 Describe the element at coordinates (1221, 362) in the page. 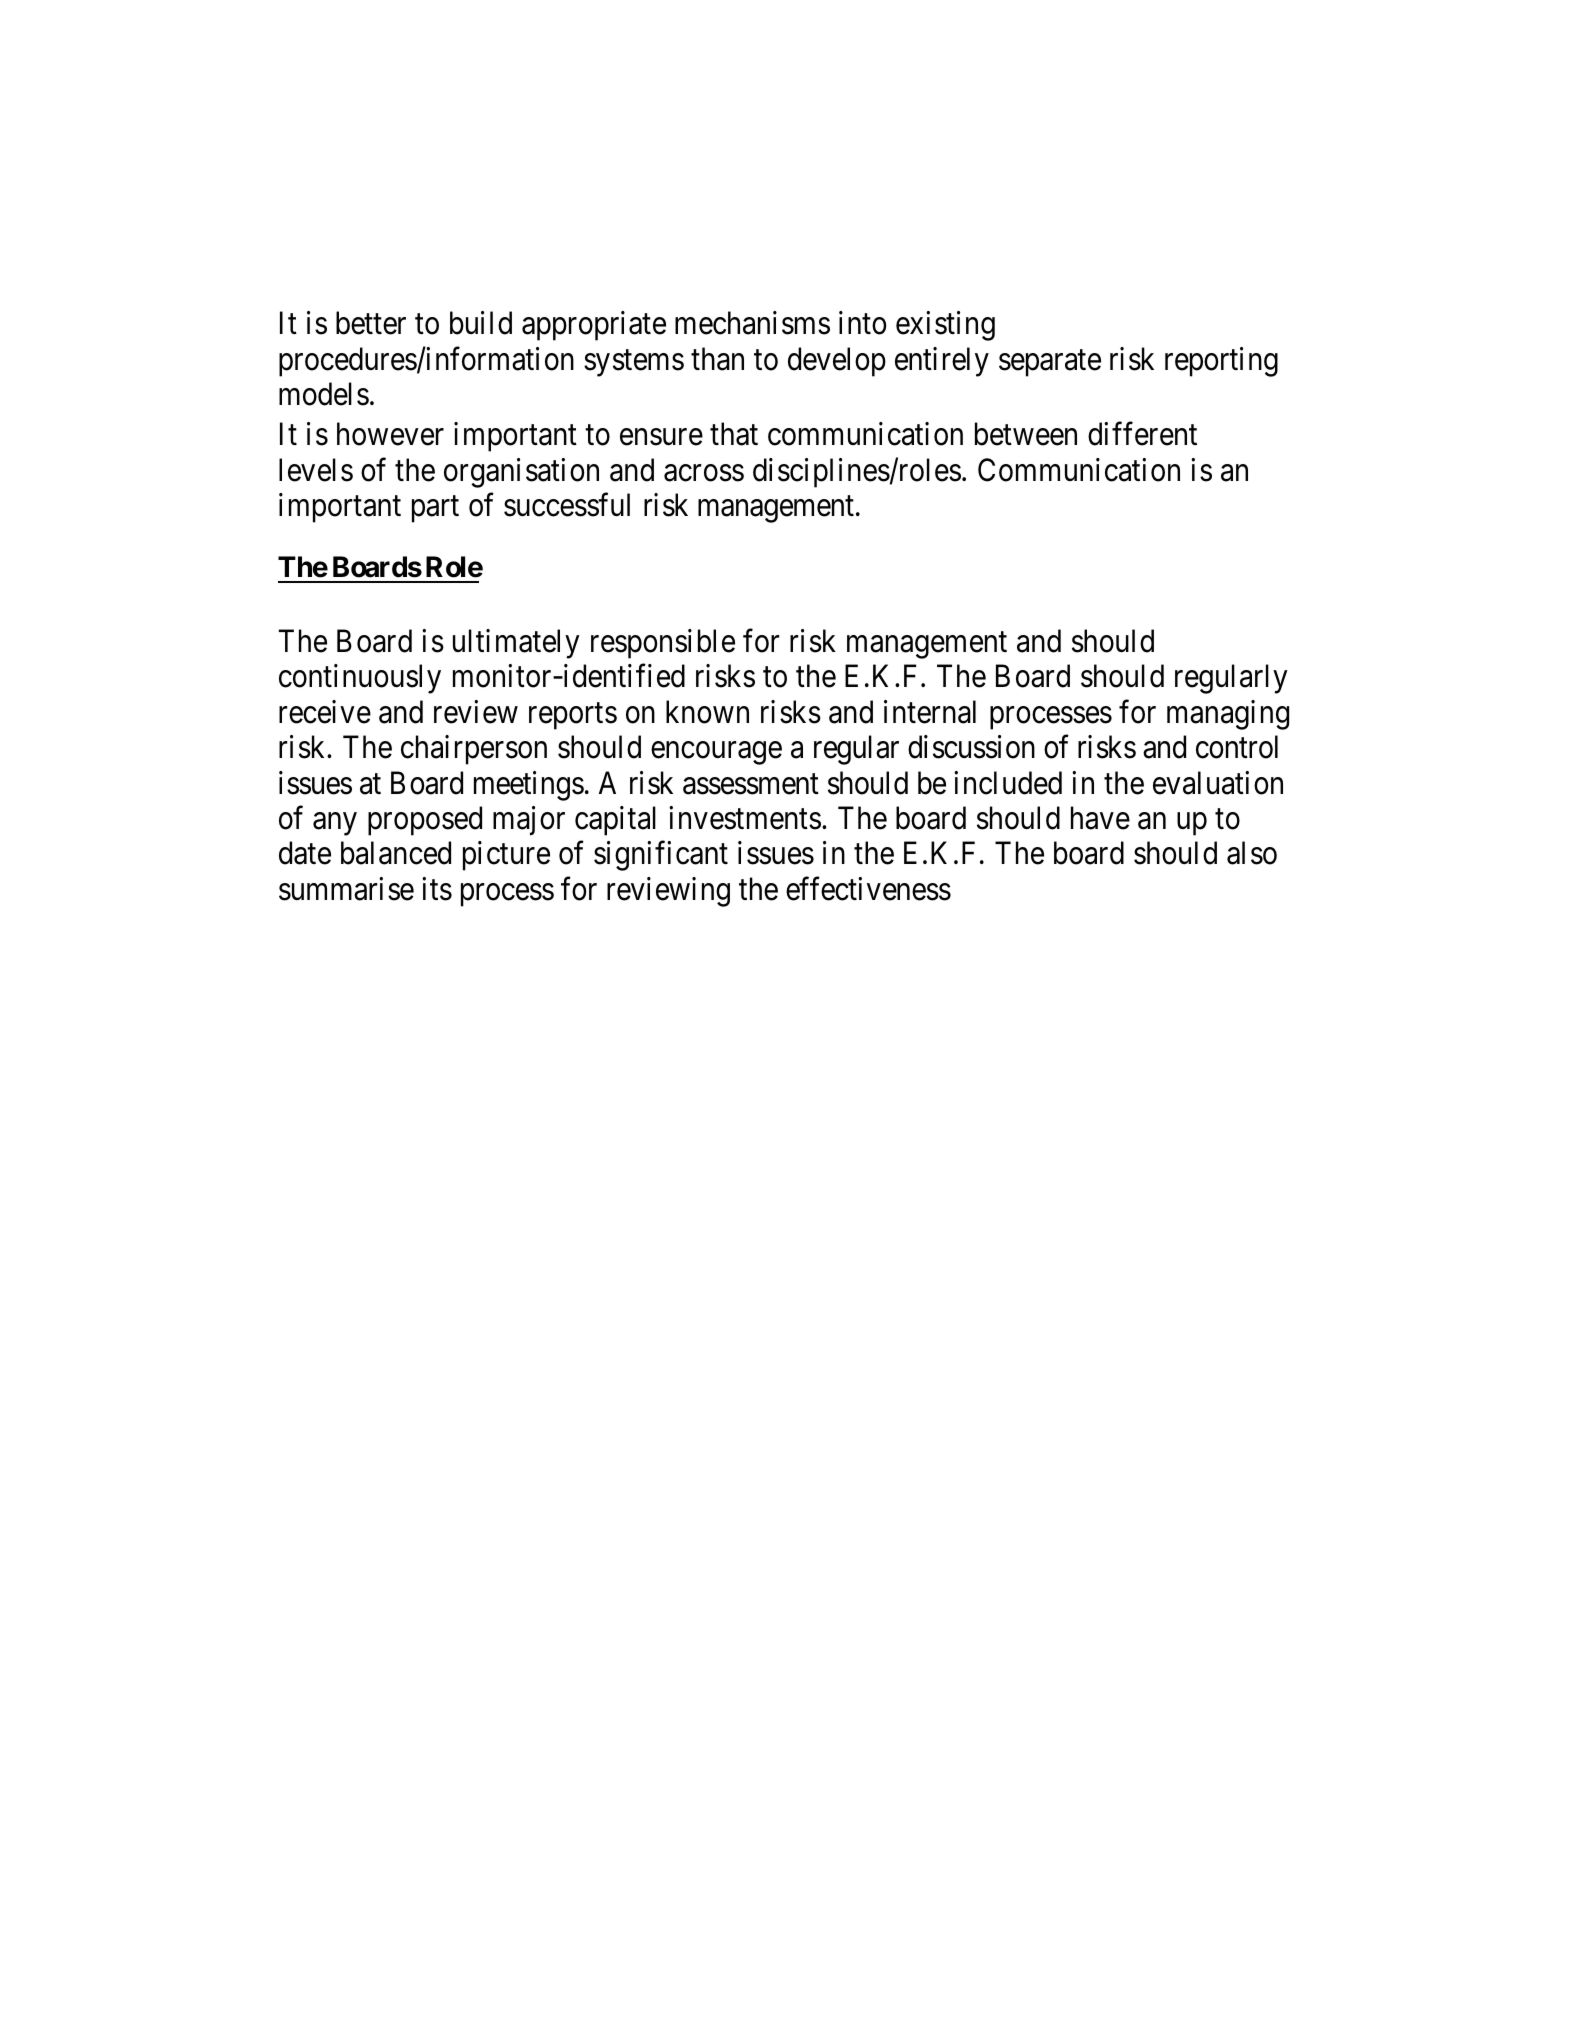

I see `reporting` at that location.
